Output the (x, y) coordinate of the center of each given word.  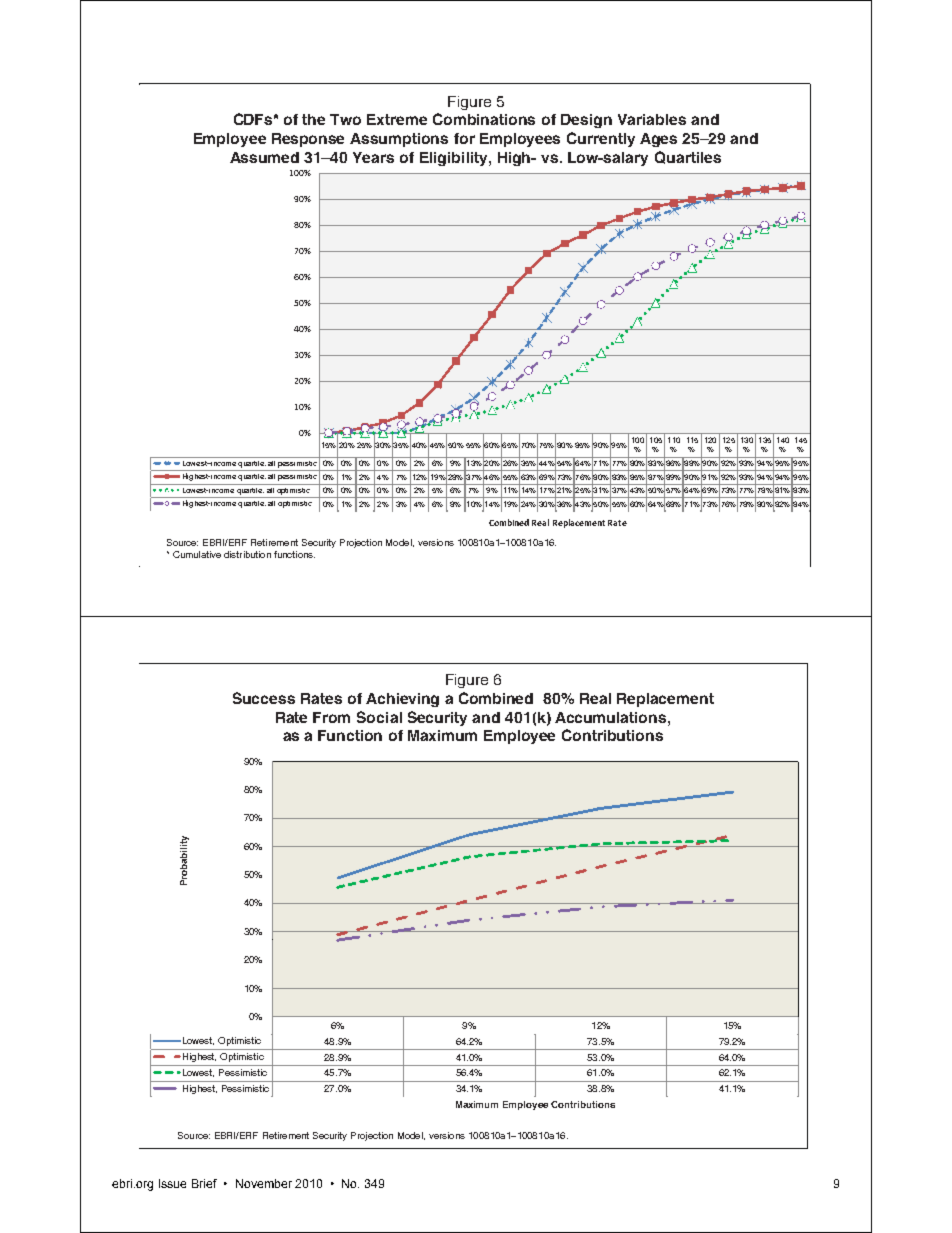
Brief (204, 1183)
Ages (658, 140)
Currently (601, 139)
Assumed (264, 157)
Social (379, 717)
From (331, 717)
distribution (247, 554)
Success (264, 698)
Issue (172, 1183)
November (264, 1183)
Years (373, 157)
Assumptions (399, 140)
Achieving (402, 700)
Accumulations (612, 717)
